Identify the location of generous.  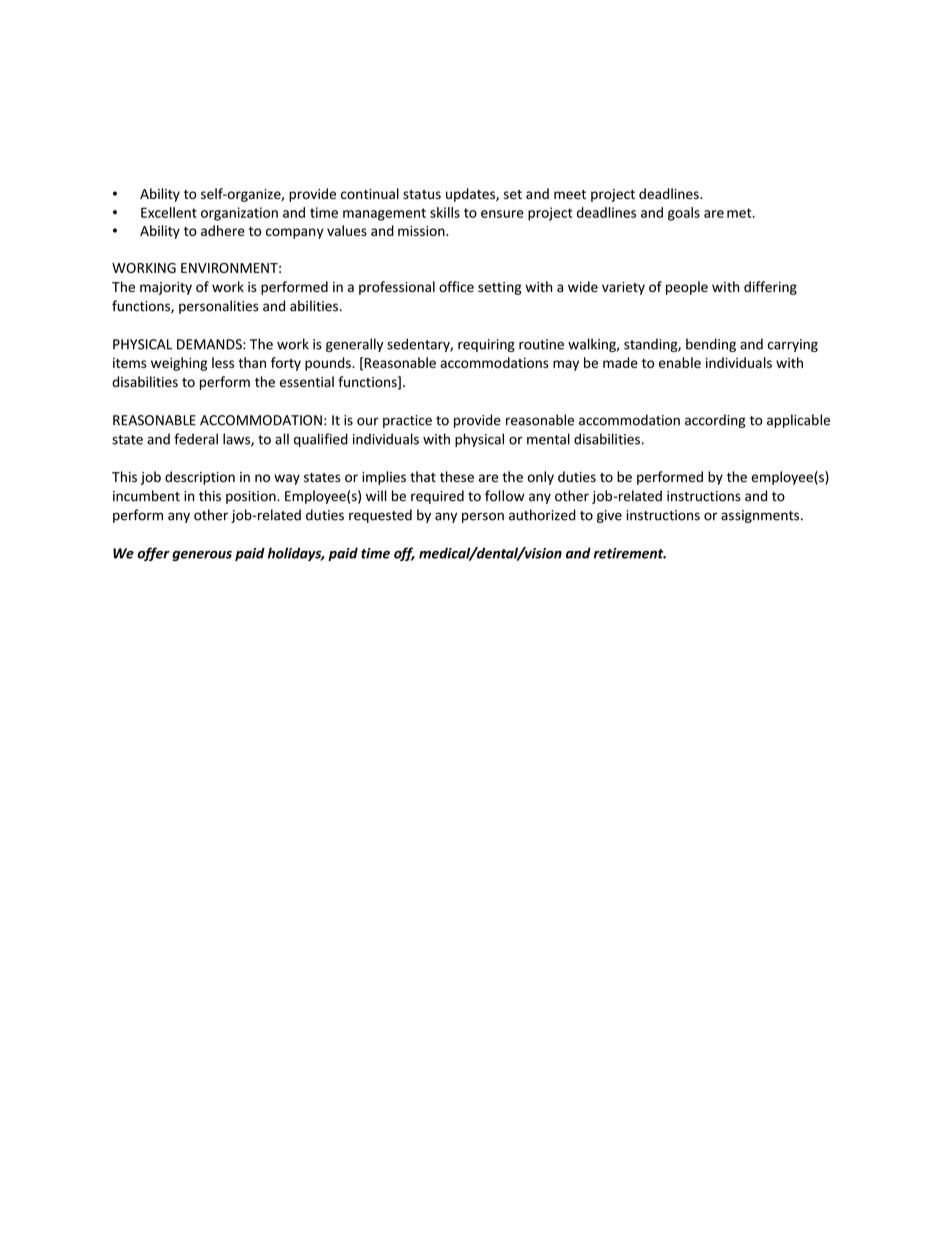
(202, 556).
